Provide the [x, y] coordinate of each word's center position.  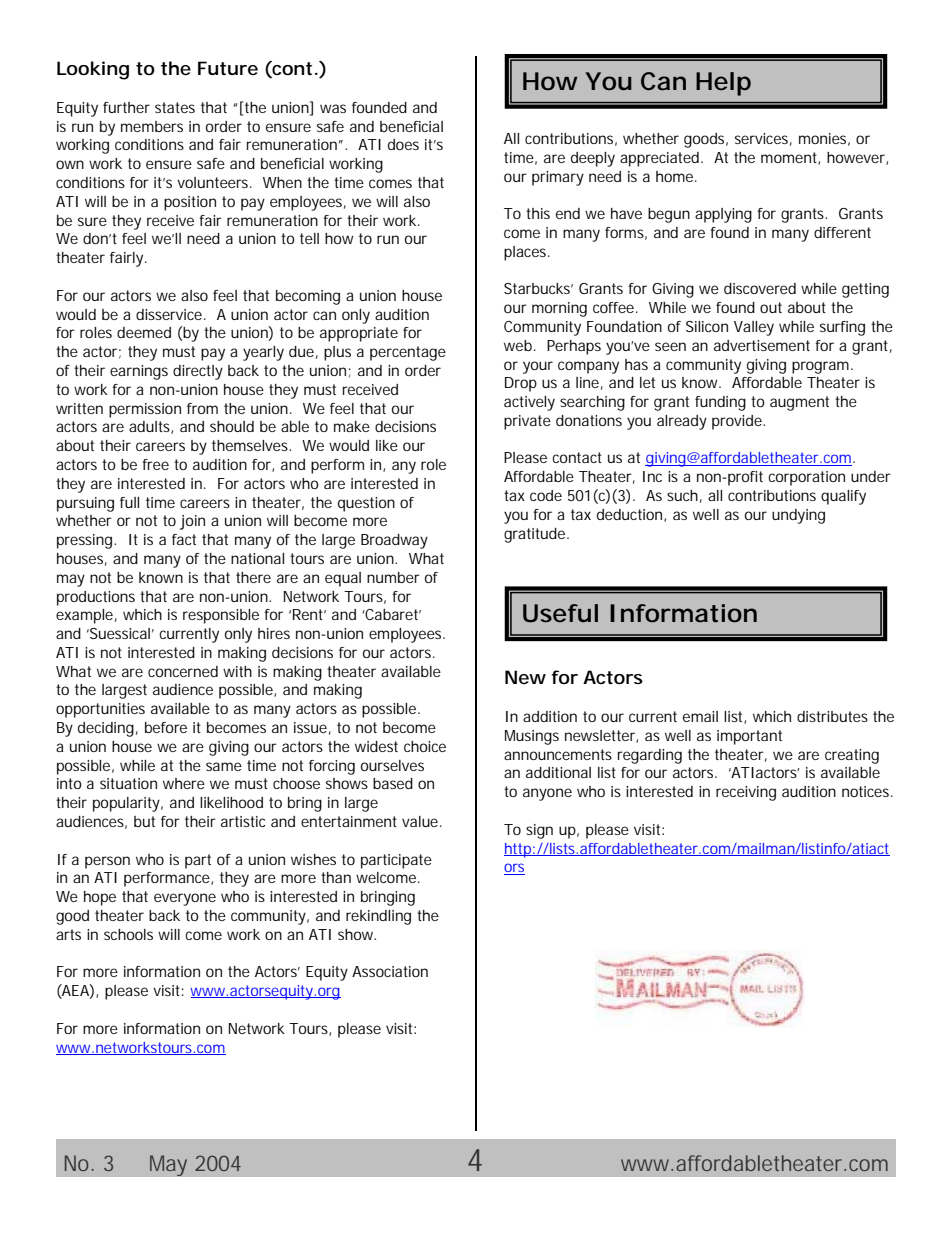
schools [128, 934]
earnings [139, 372]
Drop [521, 384]
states [175, 107]
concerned [183, 671]
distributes [832, 716]
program [822, 367]
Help [723, 84]
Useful [560, 613]
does [403, 144]
